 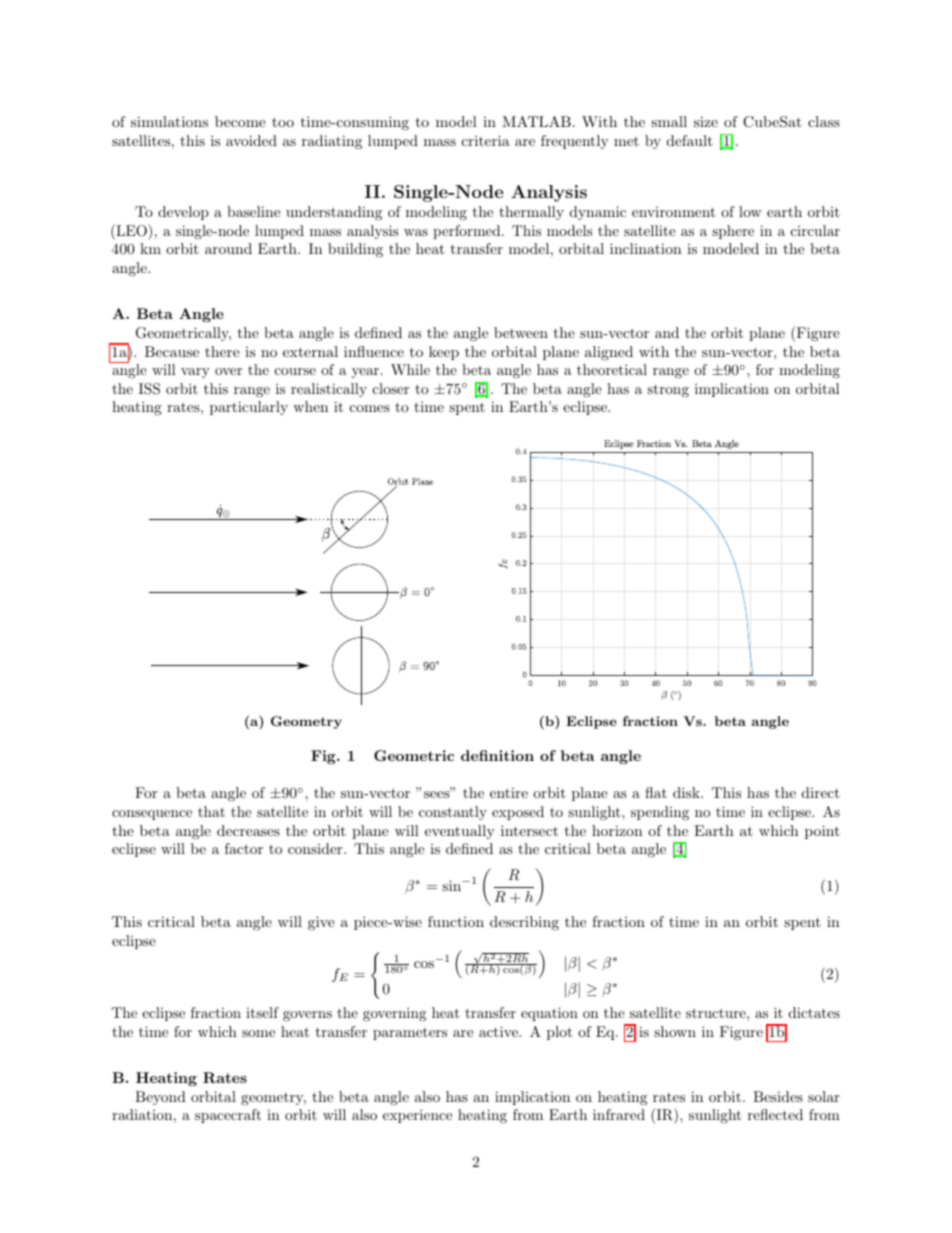 What do you see at coordinates (228, 1116) in the screenshot?
I see `spacecraft` at bounding box center [228, 1116].
